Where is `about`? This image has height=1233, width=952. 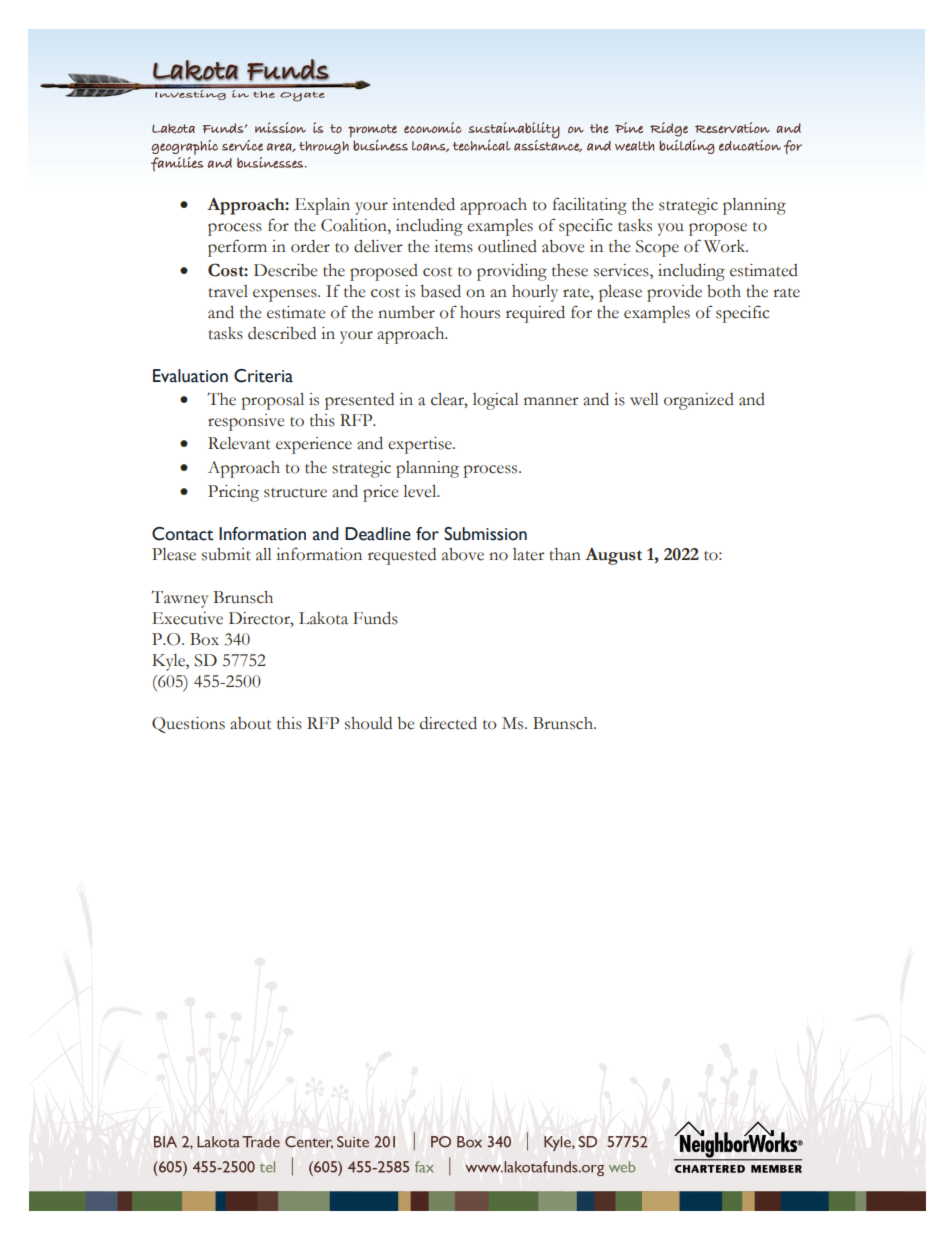 about is located at coordinates (251, 723).
